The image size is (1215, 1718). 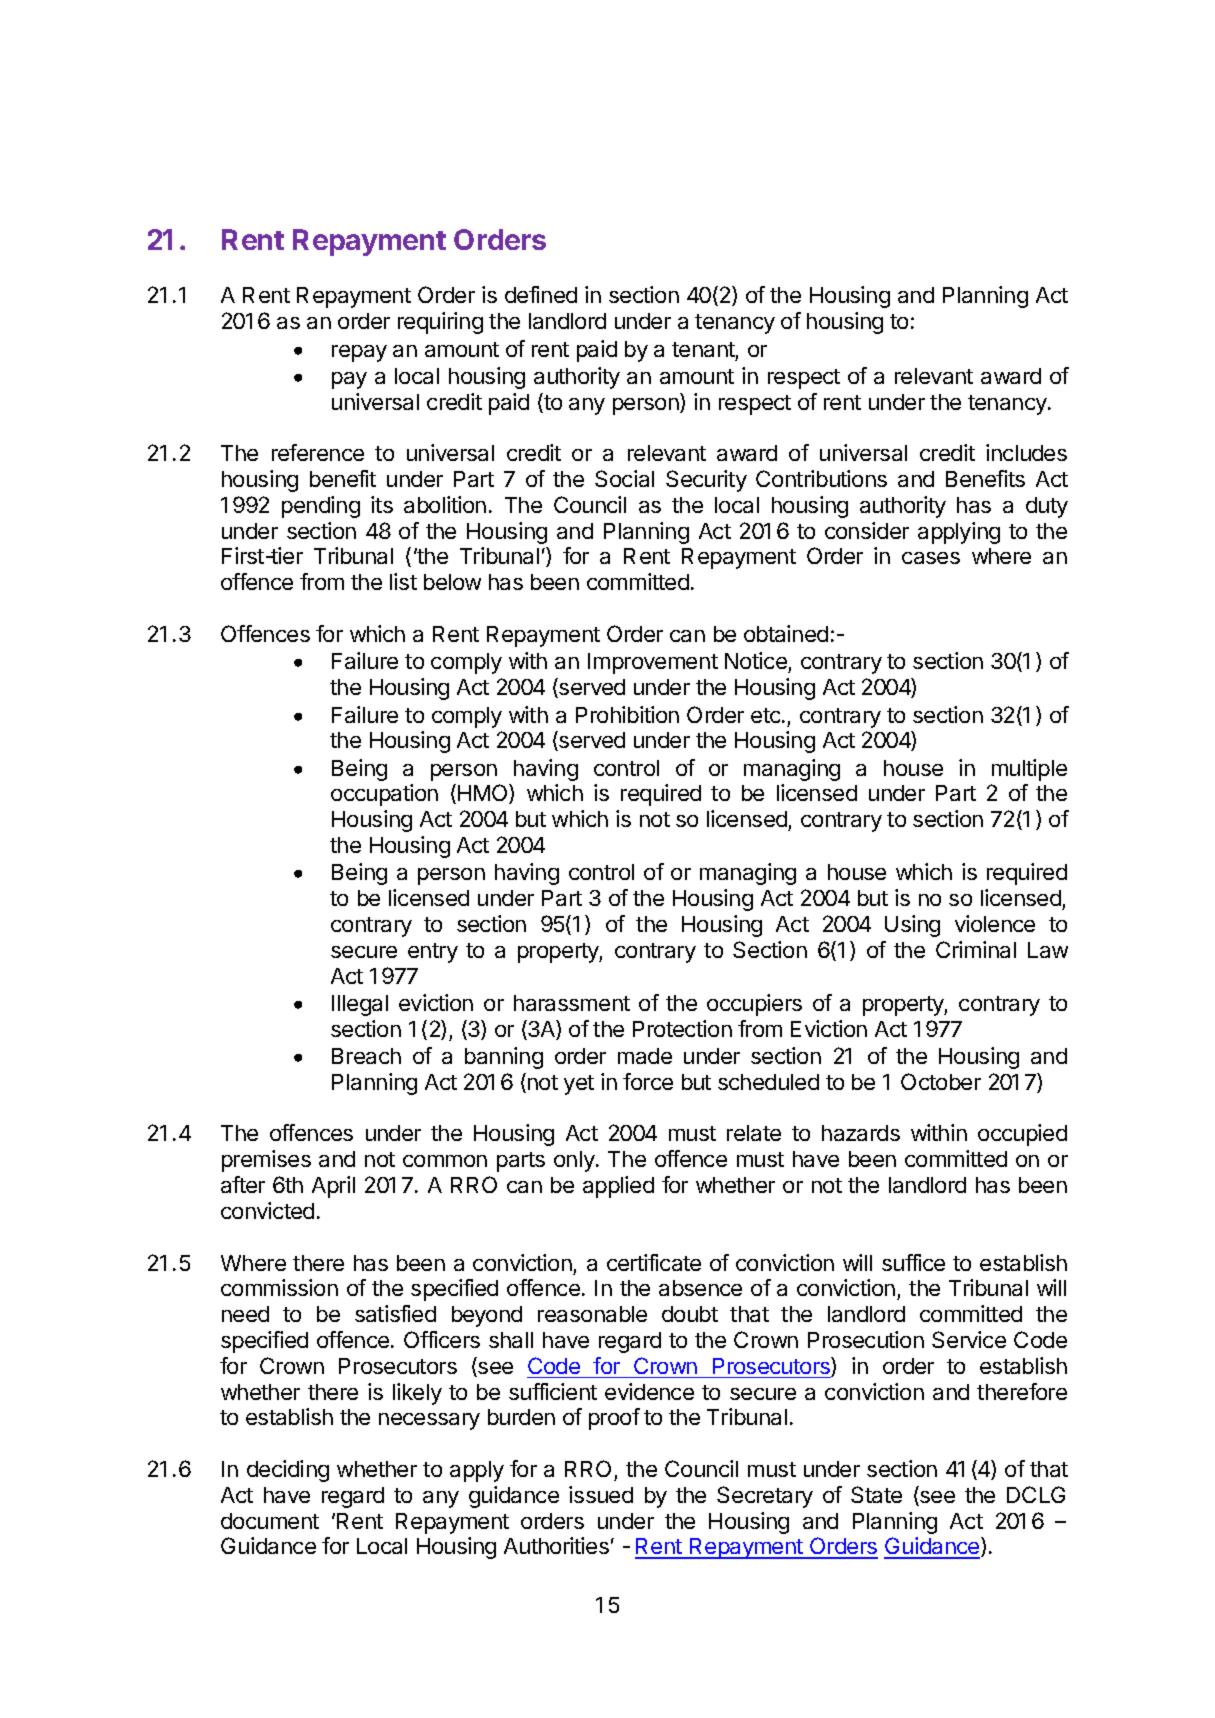 I want to click on cases, so click(x=931, y=558).
